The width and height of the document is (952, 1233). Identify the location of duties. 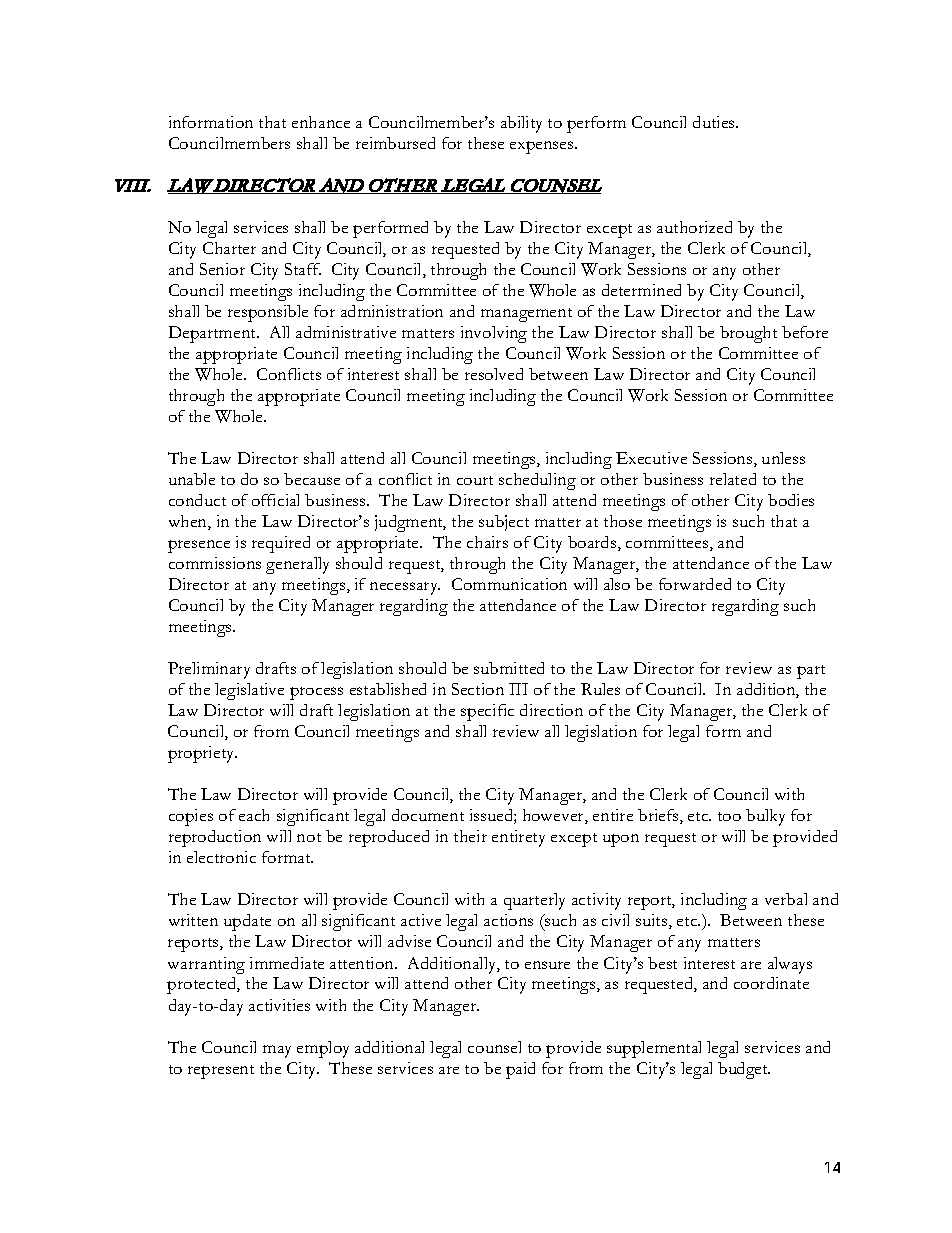
(715, 122).
